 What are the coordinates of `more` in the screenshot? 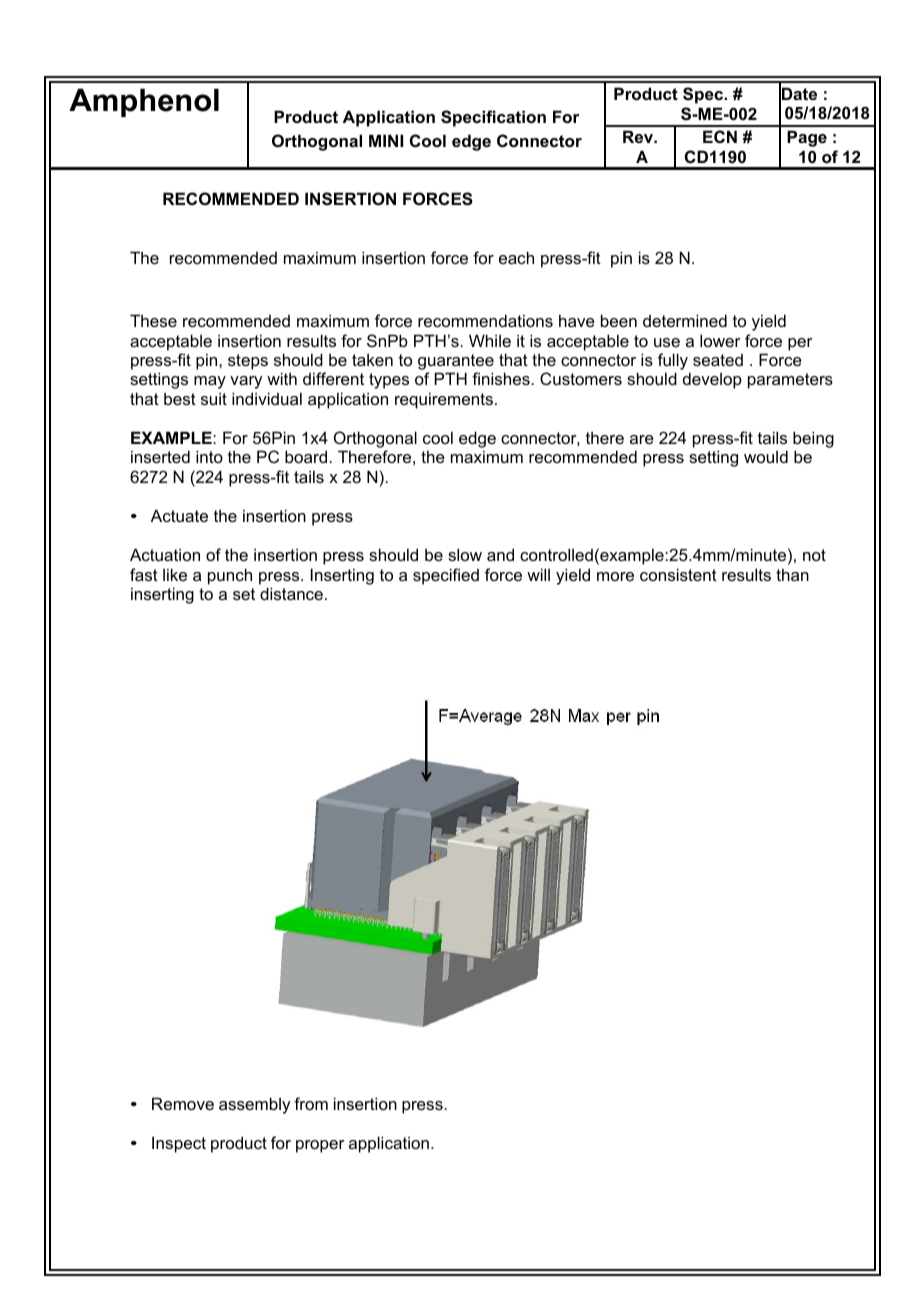 It's located at (615, 576).
